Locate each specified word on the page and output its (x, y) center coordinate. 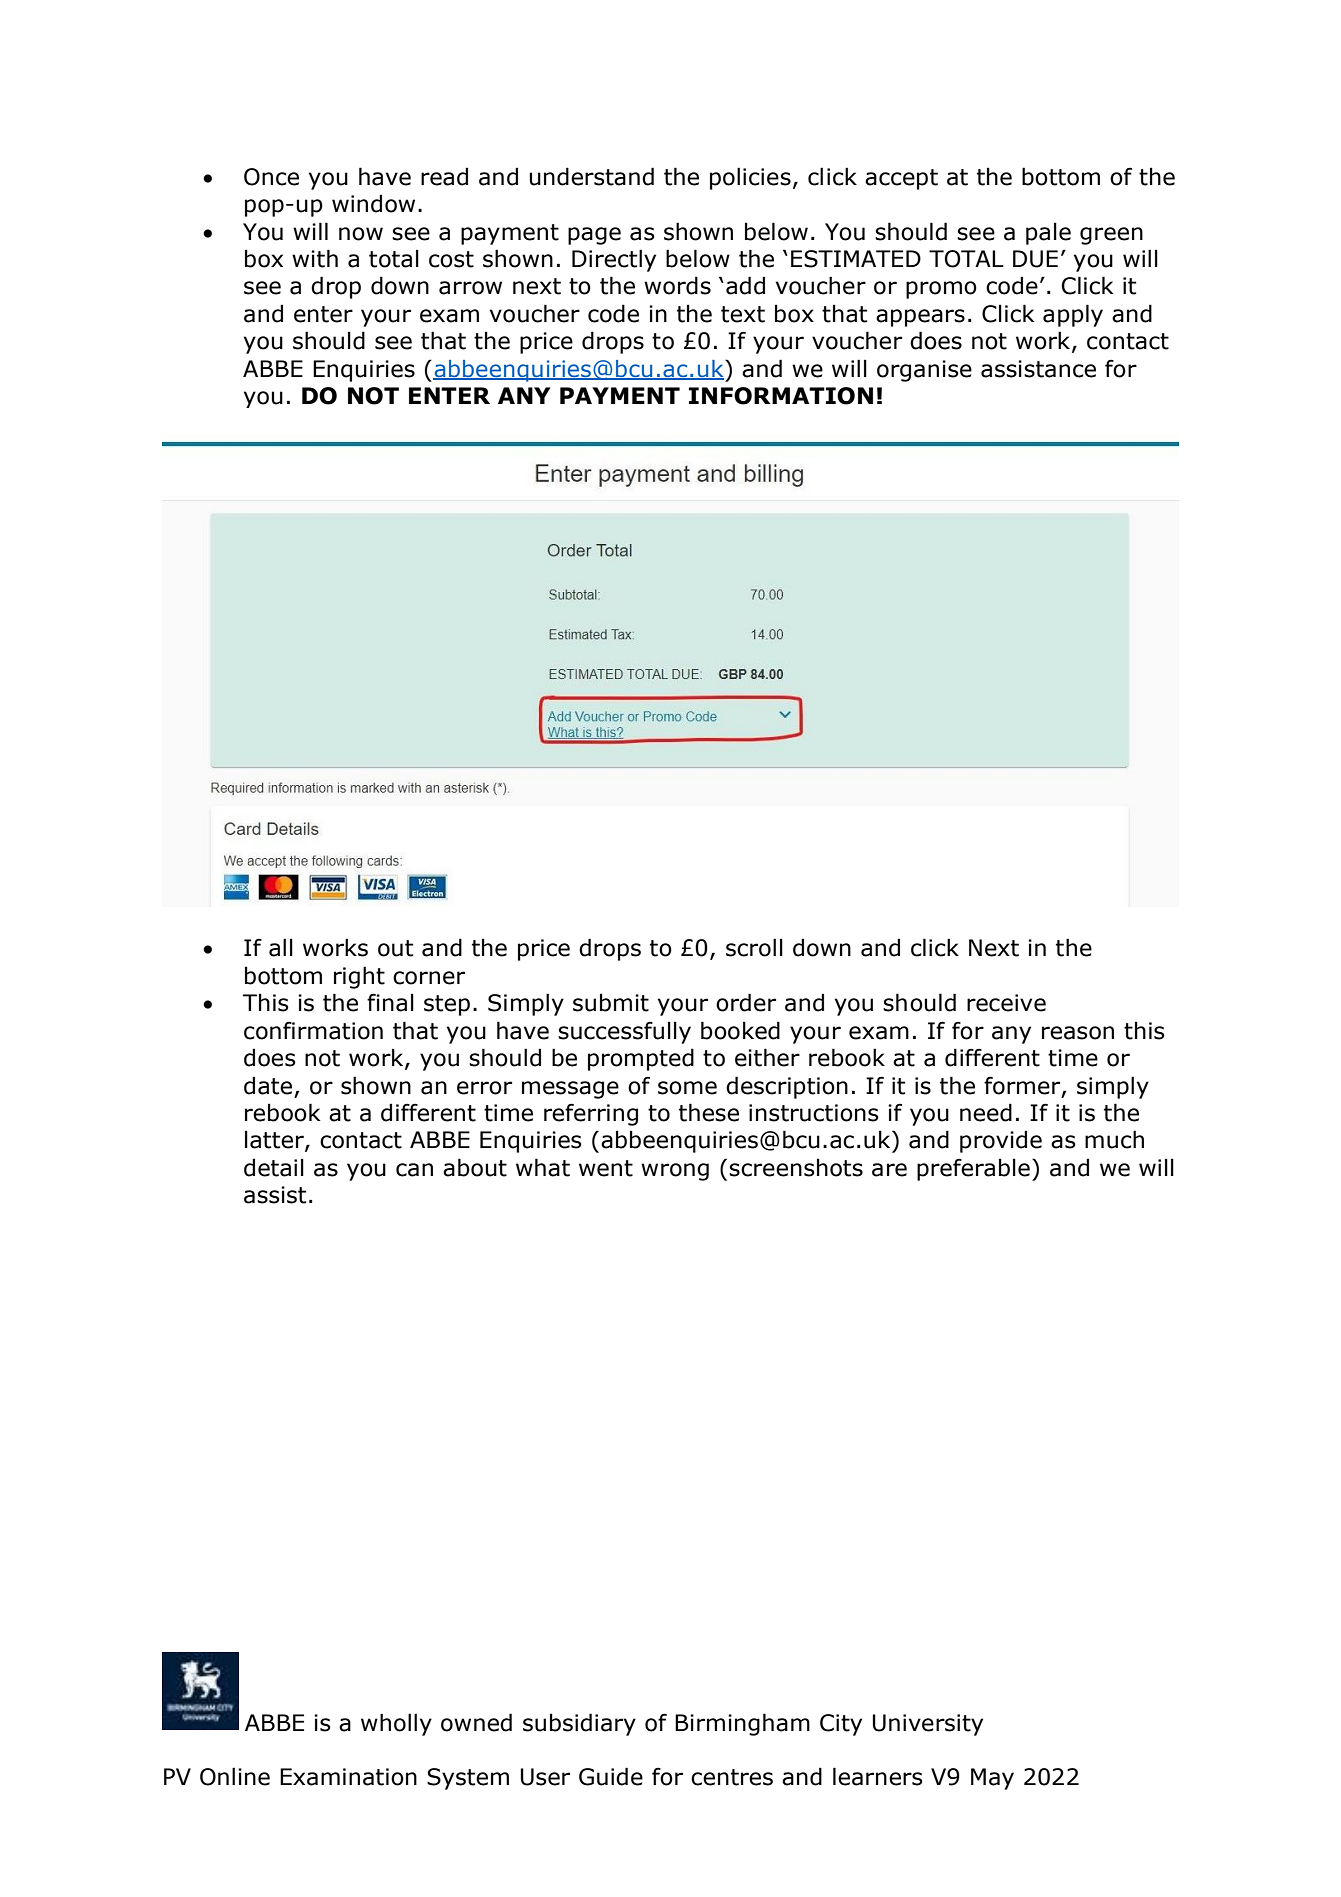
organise (924, 371)
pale (1048, 233)
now (361, 234)
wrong (675, 1172)
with (315, 258)
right (359, 977)
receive (1006, 1003)
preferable (973, 1169)
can (414, 1170)
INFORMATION (781, 396)
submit (611, 1002)
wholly (396, 1724)
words (677, 285)
